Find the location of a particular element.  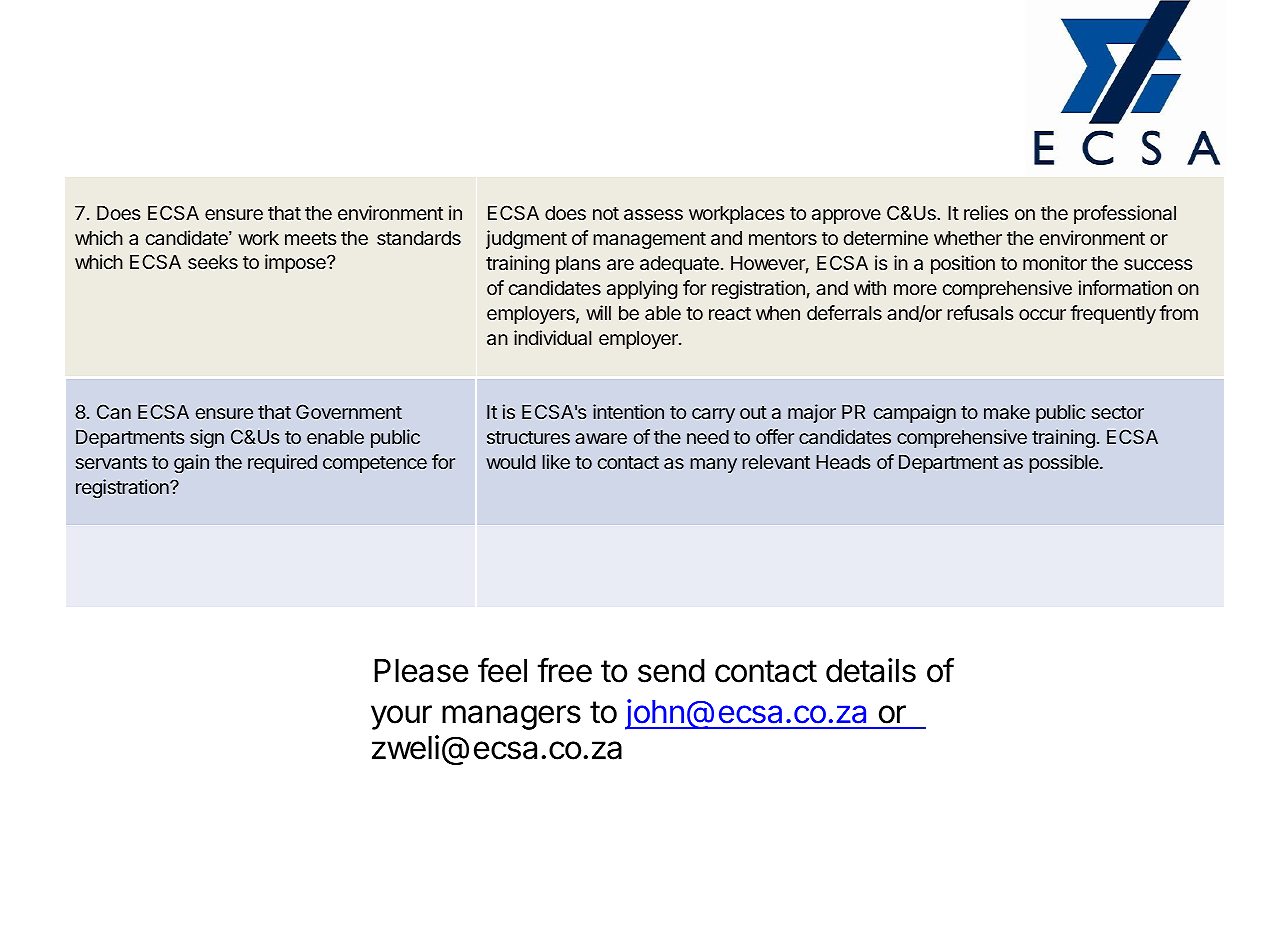

meets is located at coordinates (311, 238).
